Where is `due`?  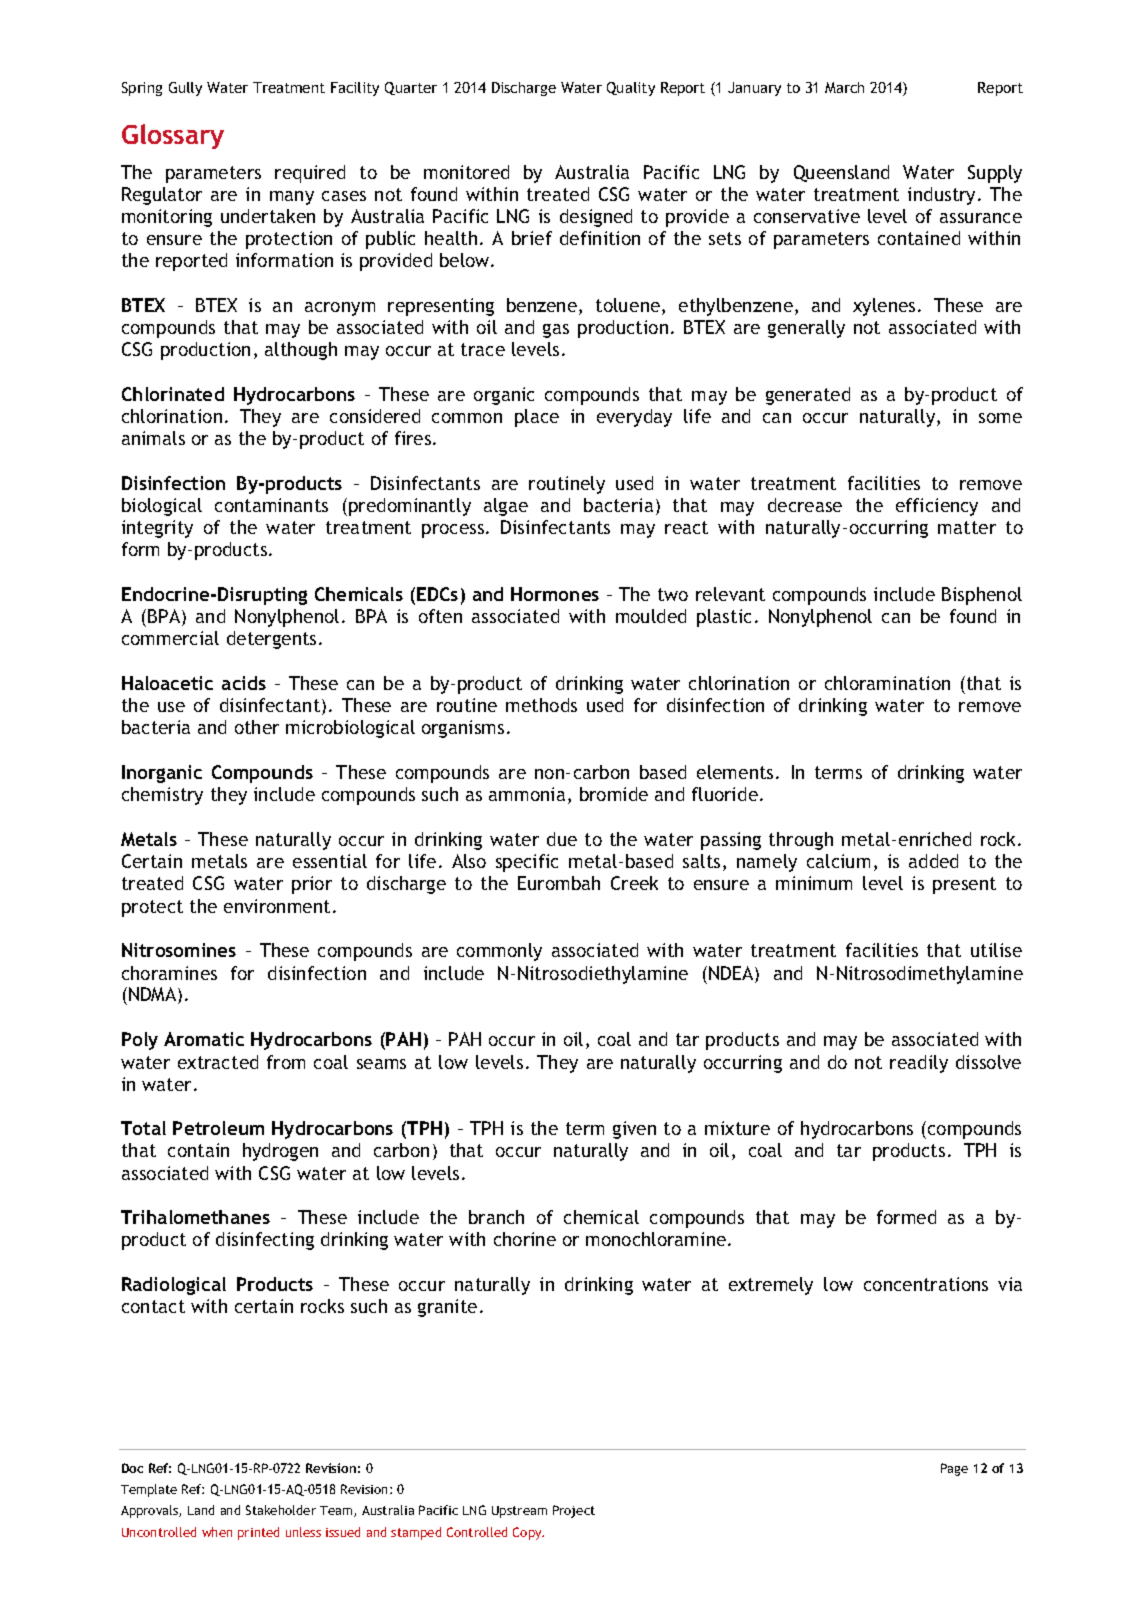
due is located at coordinates (562, 839).
